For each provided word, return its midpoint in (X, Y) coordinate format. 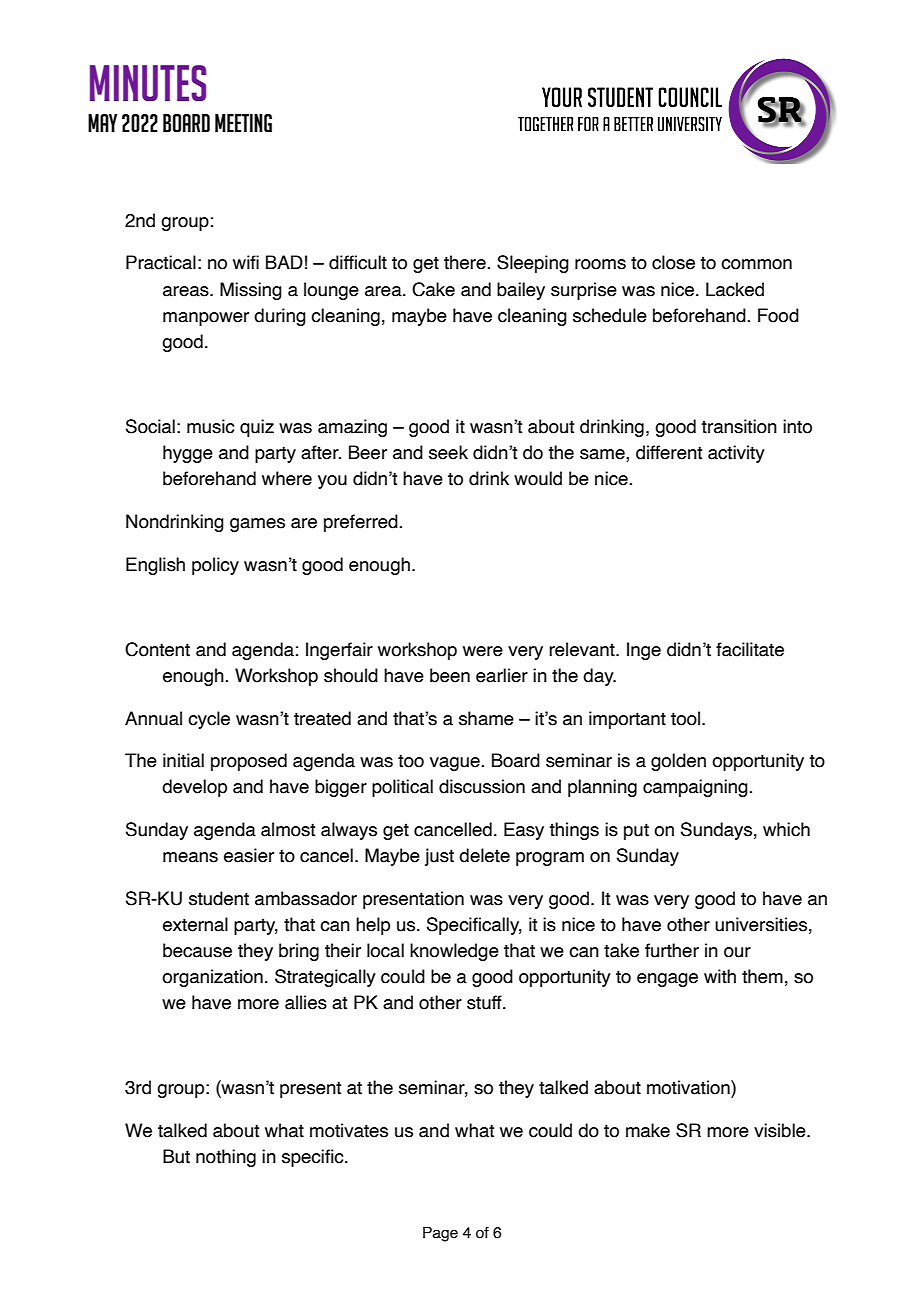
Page (440, 1234)
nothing (226, 1158)
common (756, 264)
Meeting (243, 123)
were (483, 651)
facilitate (750, 649)
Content (157, 649)
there (466, 262)
